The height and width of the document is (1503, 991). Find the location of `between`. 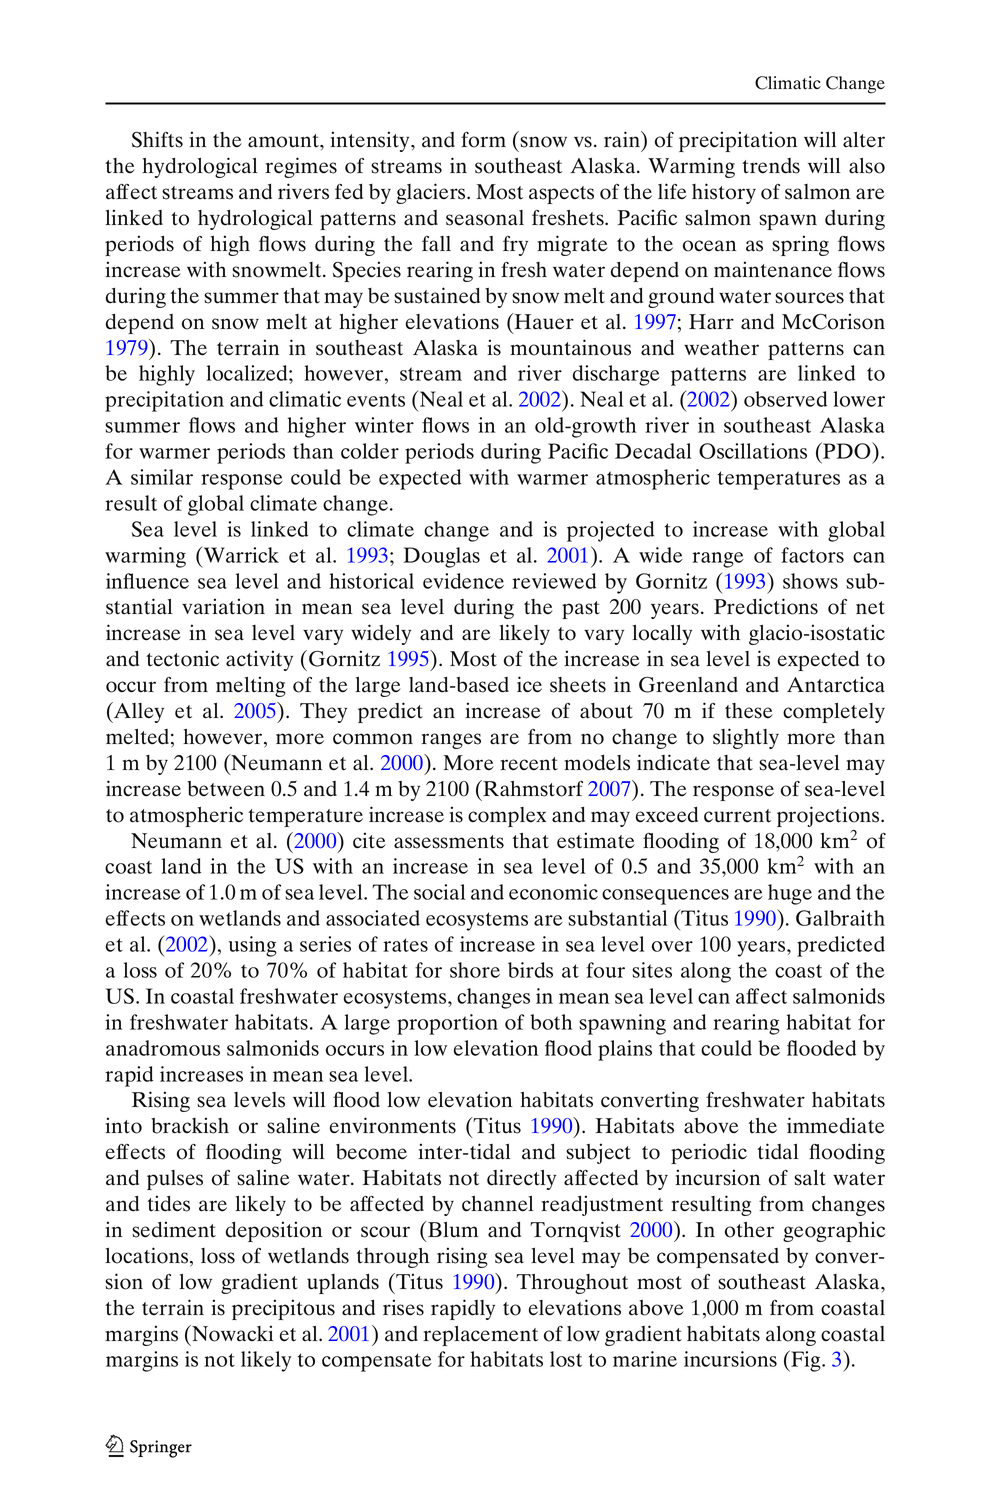

between is located at coordinates (226, 789).
